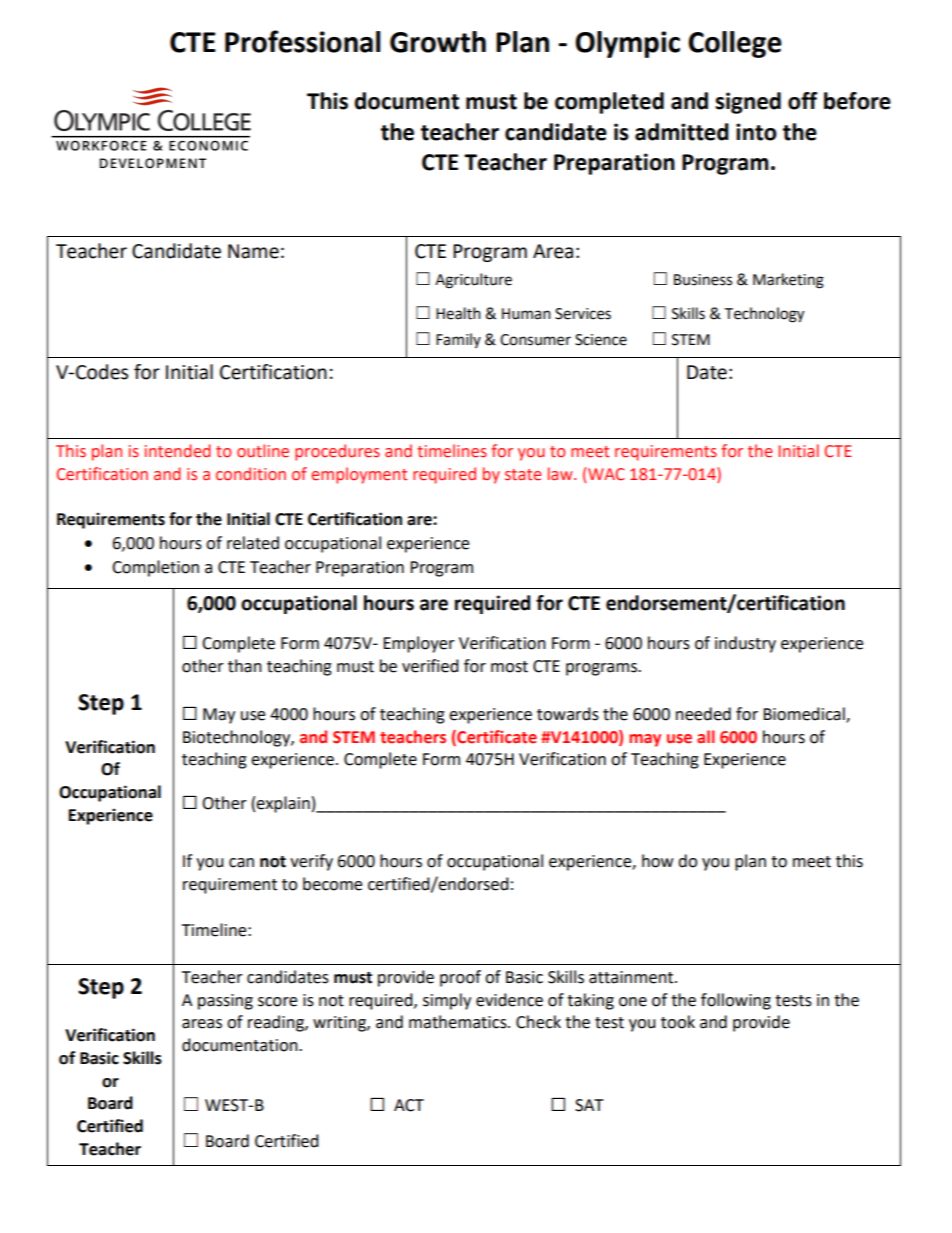 The width and height of the page is (952, 1233). Describe the element at coordinates (245, 666) in the page. I see `than` at that location.
